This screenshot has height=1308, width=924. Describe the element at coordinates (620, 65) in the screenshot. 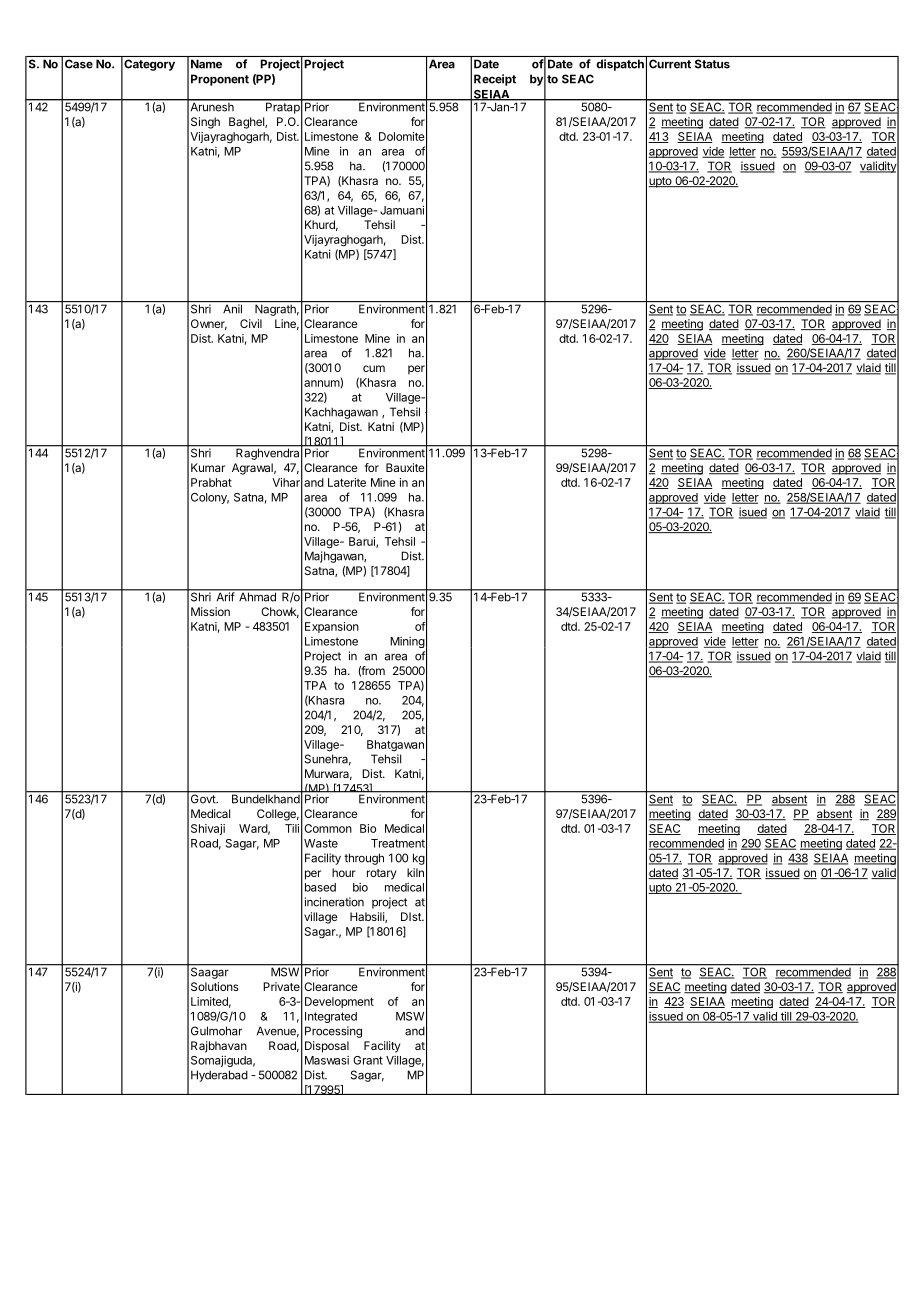

I see `dispatch` at that location.
